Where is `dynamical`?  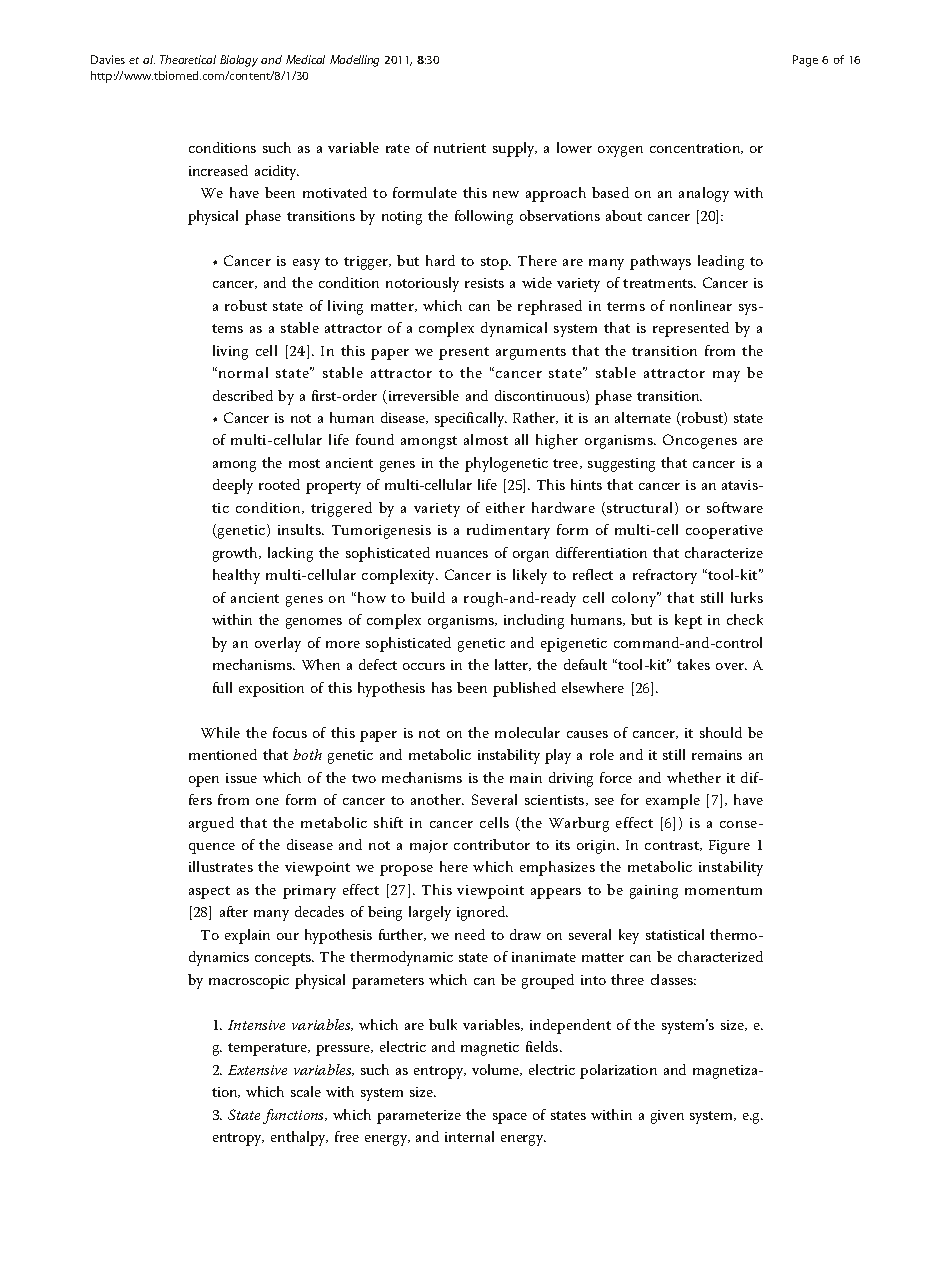 dynamical is located at coordinates (514, 329).
